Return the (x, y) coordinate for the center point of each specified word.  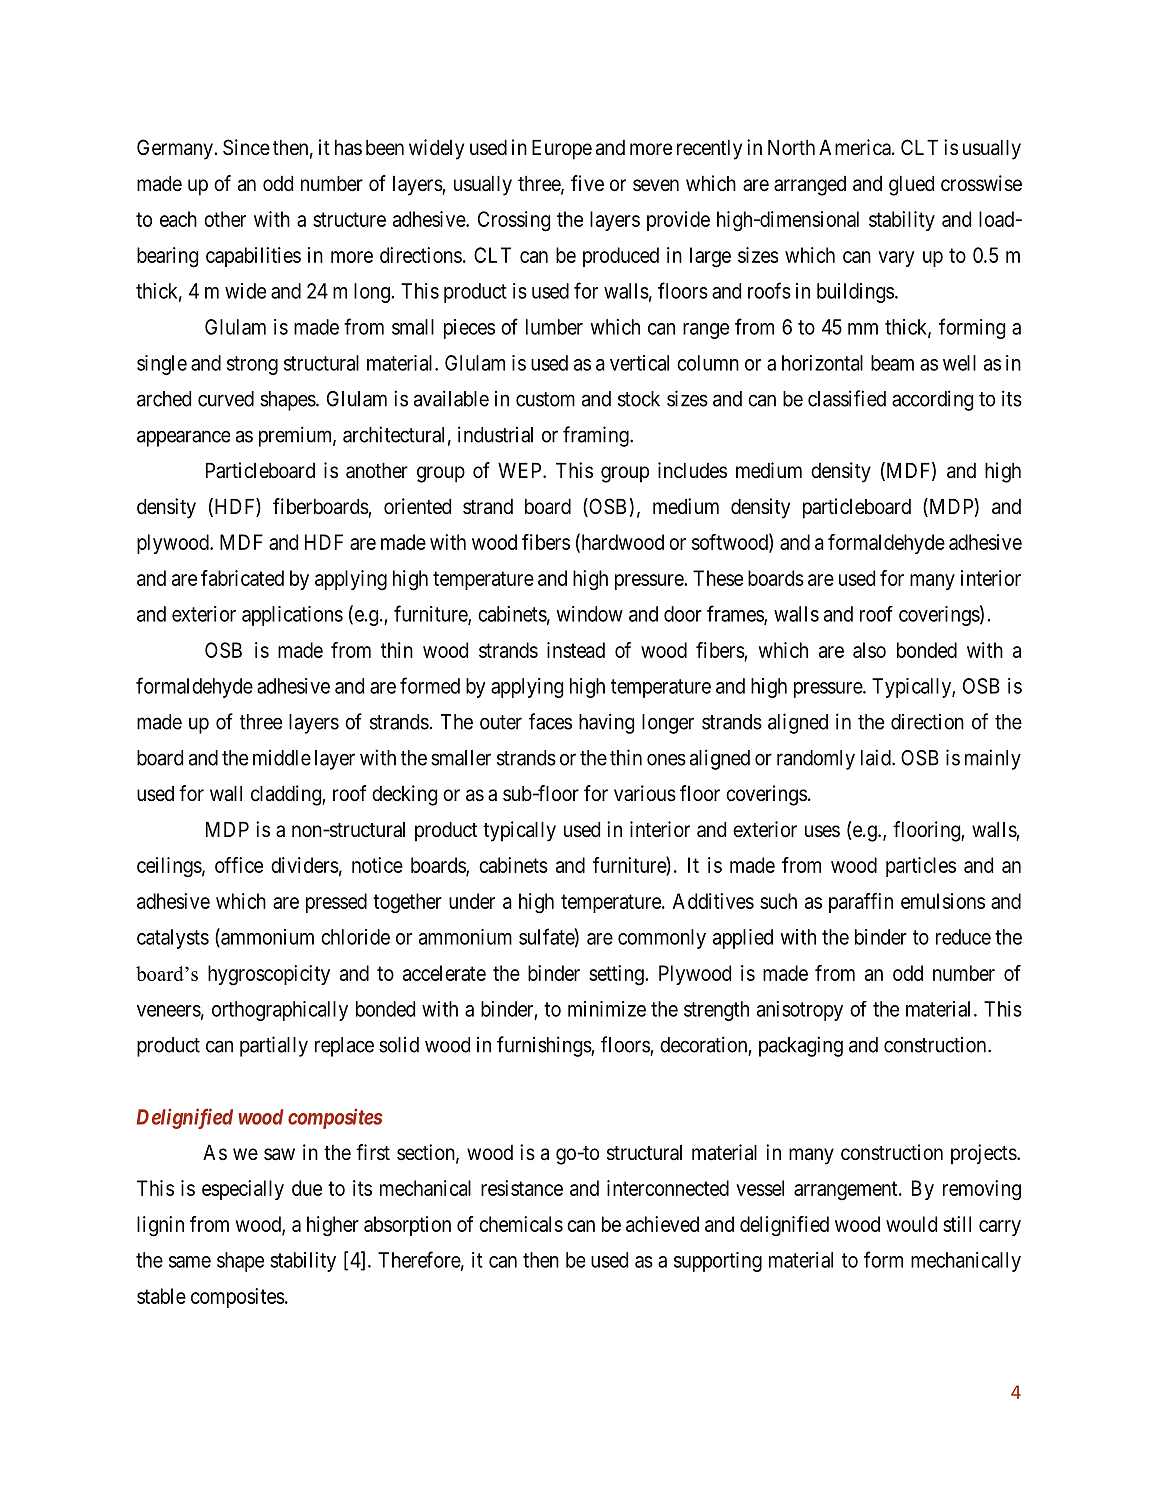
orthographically (280, 1011)
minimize (607, 1009)
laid (877, 757)
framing (597, 436)
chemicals (521, 1224)
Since (246, 147)
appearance (183, 438)
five (587, 183)
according (932, 400)
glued (911, 186)
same (190, 1262)
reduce (963, 937)
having (606, 723)
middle (282, 757)
